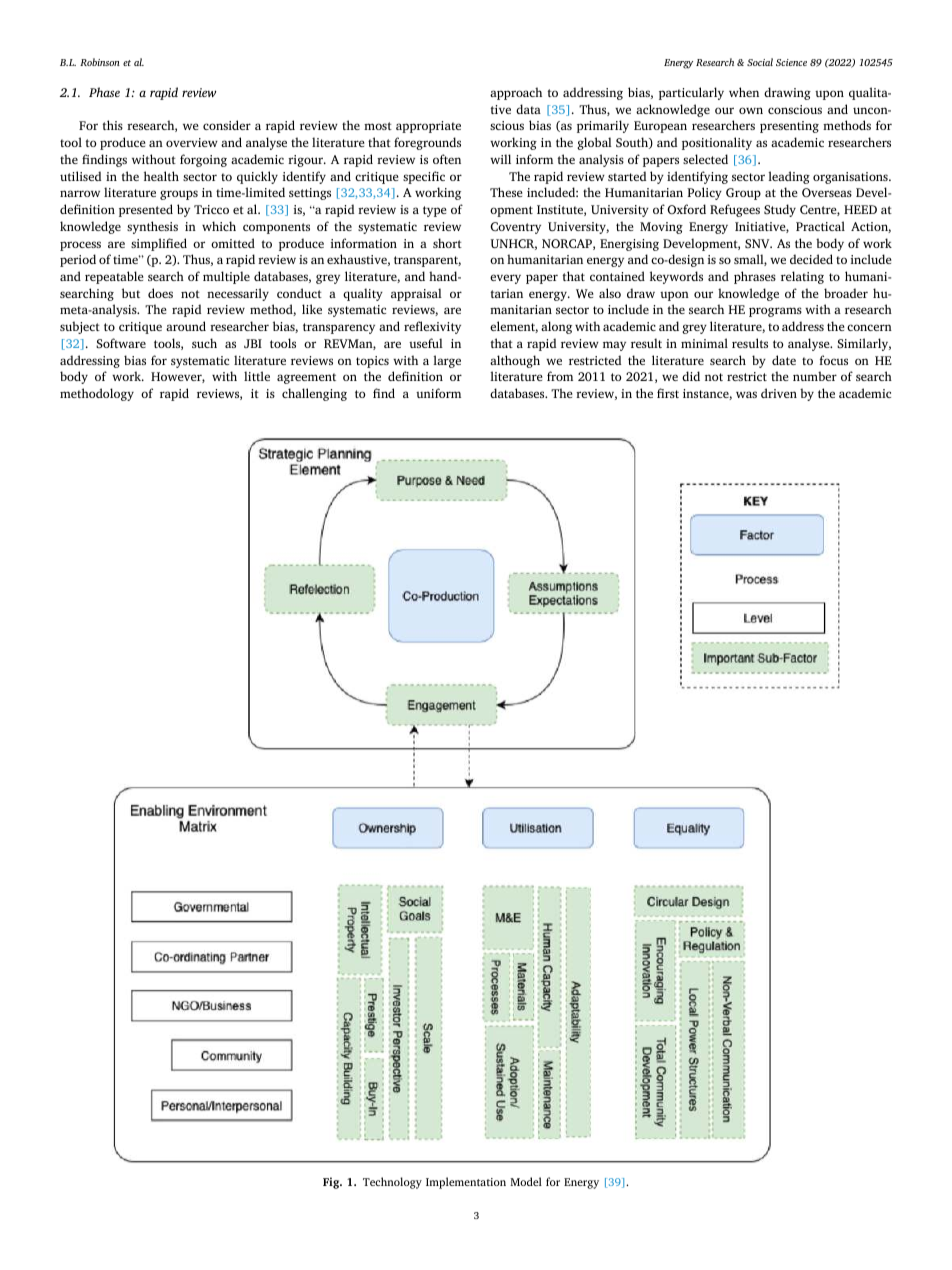  What do you see at coordinates (227, 125) in the screenshot?
I see `consider` at bounding box center [227, 125].
